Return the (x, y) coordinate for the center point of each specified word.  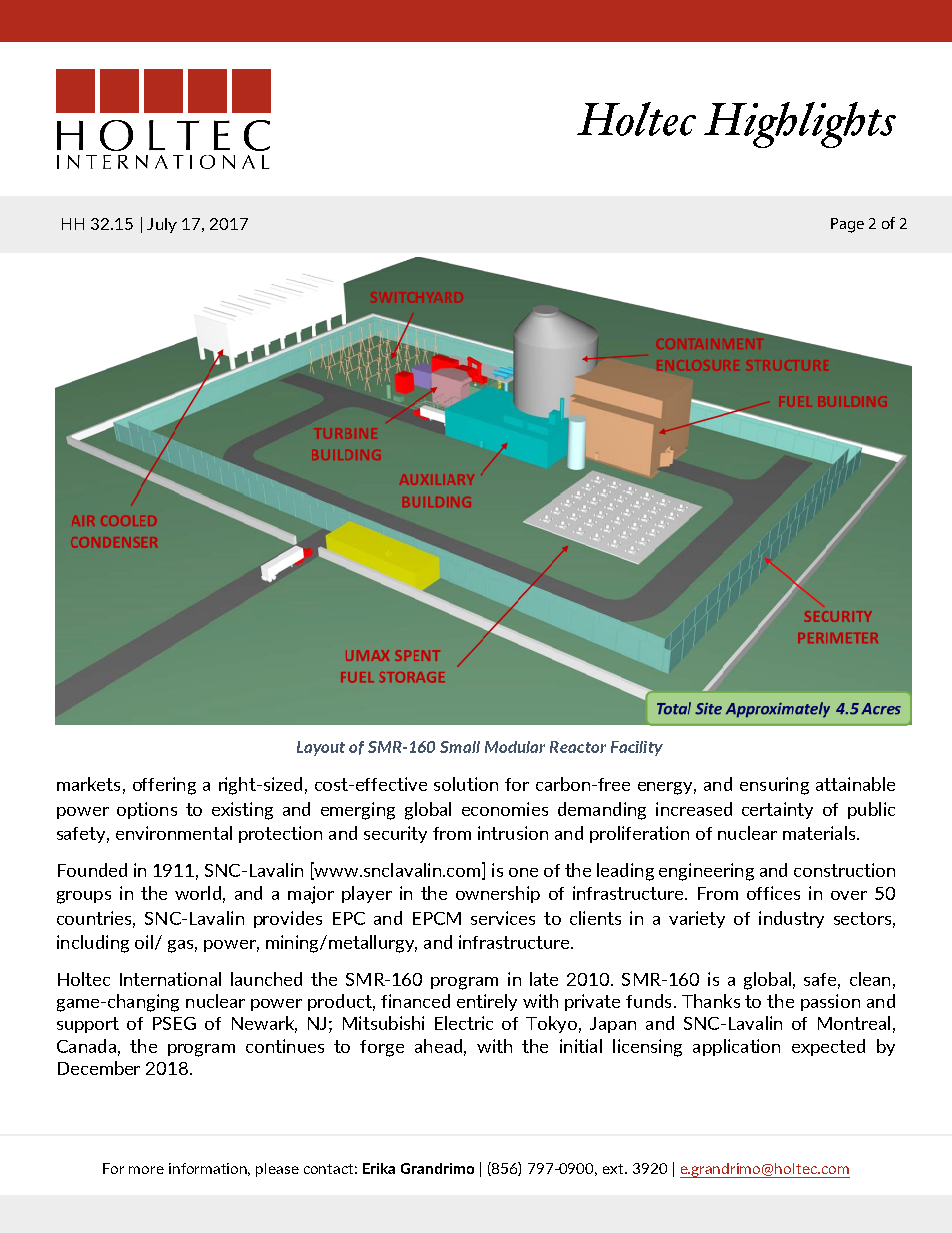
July (162, 225)
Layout (321, 748)
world (198, 893)
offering (164, 786)
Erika (379, 1168)
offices (773, 893)
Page (847, 225)
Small (460, 747)
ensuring (774, 786)
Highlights (800, 125)
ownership (498, 894)
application (736, 1047)
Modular (515, 747)
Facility (637, 748)
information (209, 1169)
